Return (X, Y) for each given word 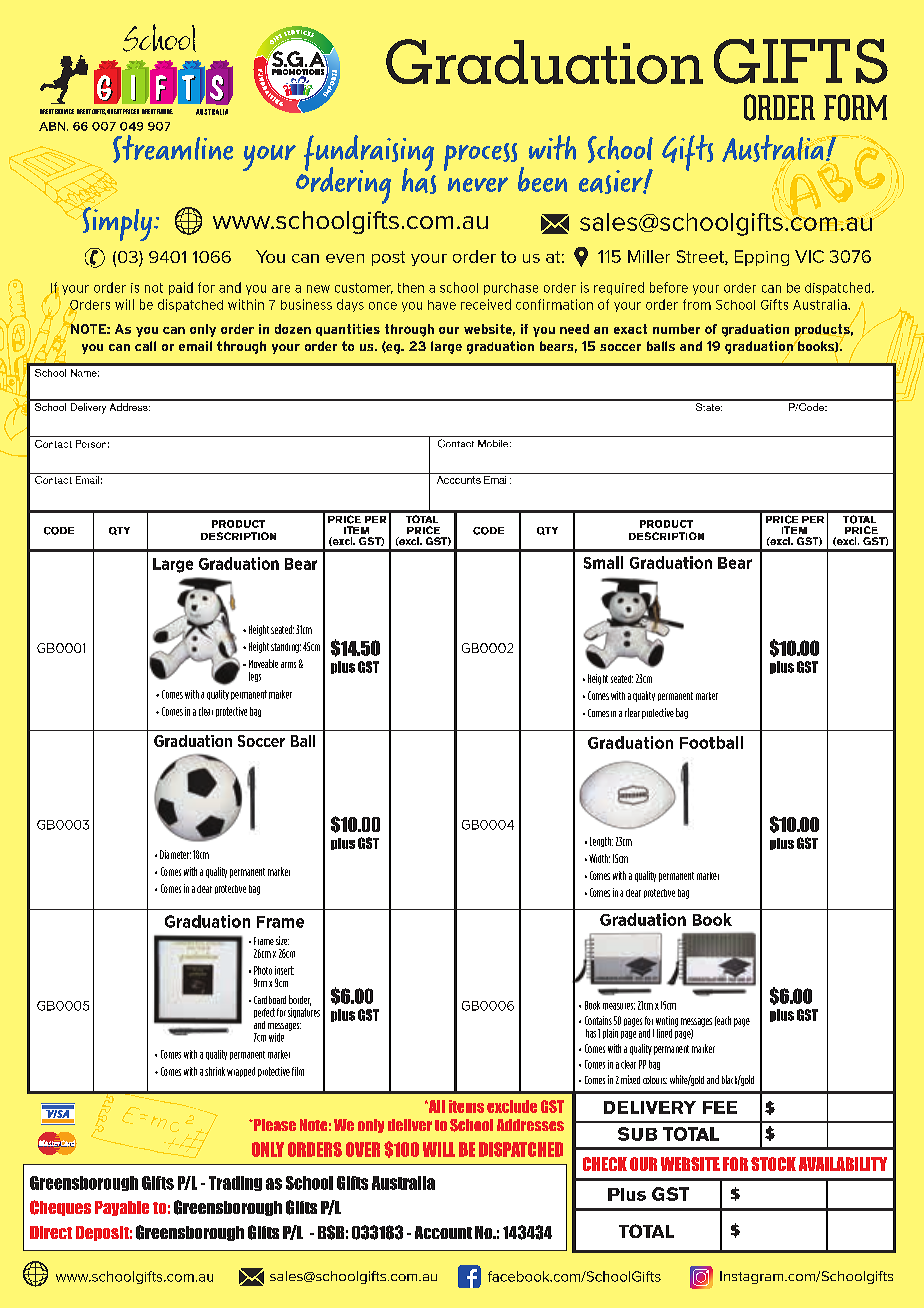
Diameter (175, 854)
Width (599, 858)
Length (601, 842)
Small (603, 562)
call (145, 346)
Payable (122, 1208)
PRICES (131, 111)
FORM (855, 107)
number (676, 329)
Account (443, 1232)
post (388, 258)
